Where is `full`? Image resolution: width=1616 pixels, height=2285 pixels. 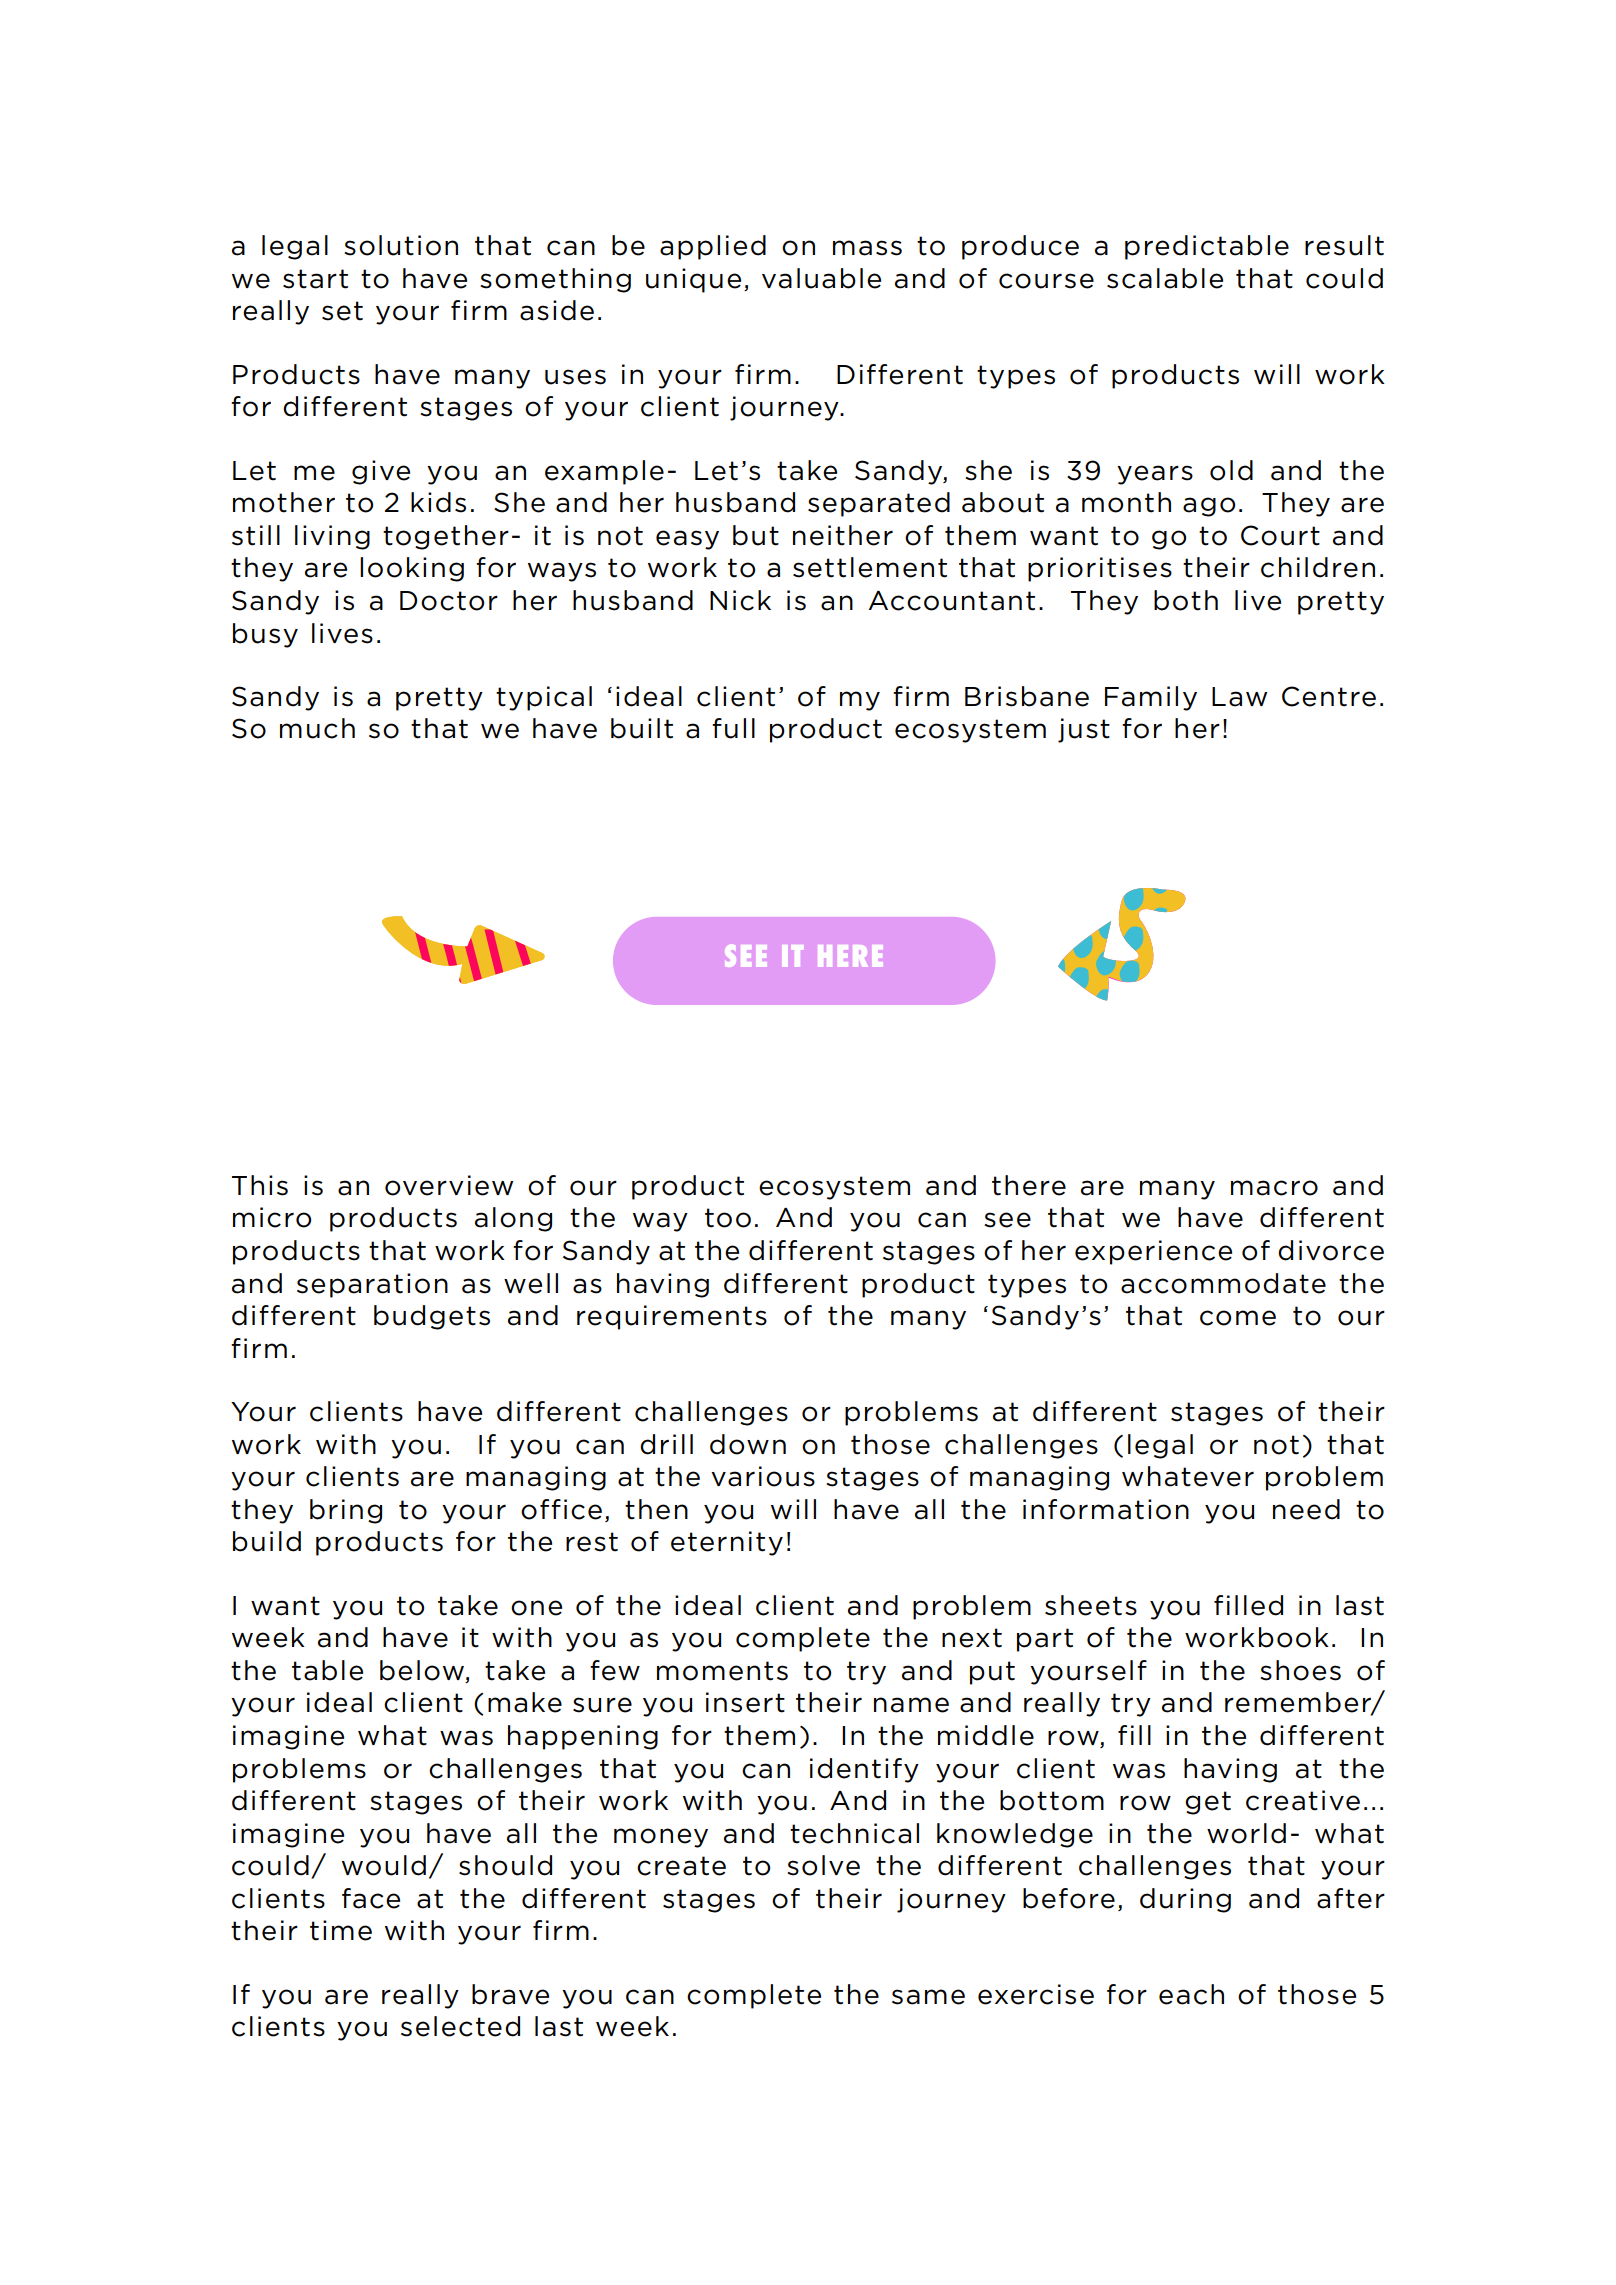
full is located at coordinates (733, 728).
